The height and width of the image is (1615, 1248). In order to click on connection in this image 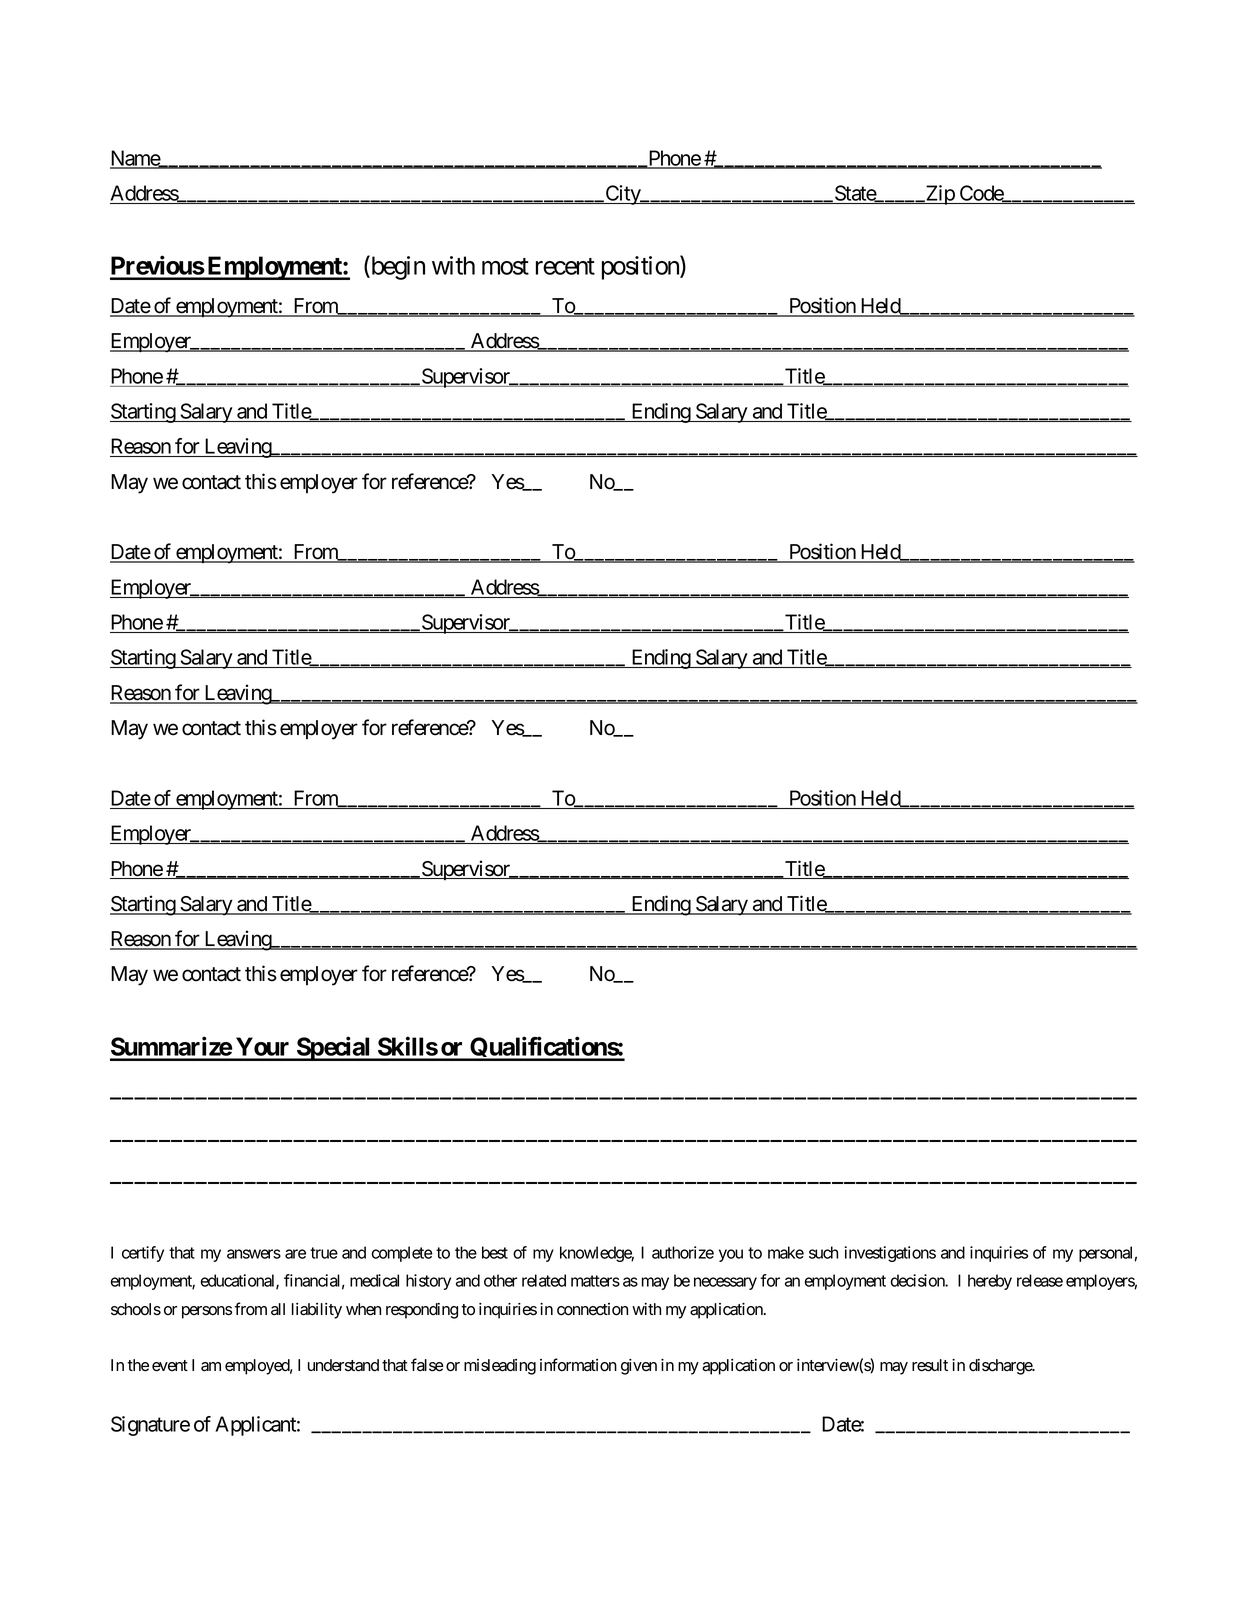, I will do `click(592, 1309)`.
